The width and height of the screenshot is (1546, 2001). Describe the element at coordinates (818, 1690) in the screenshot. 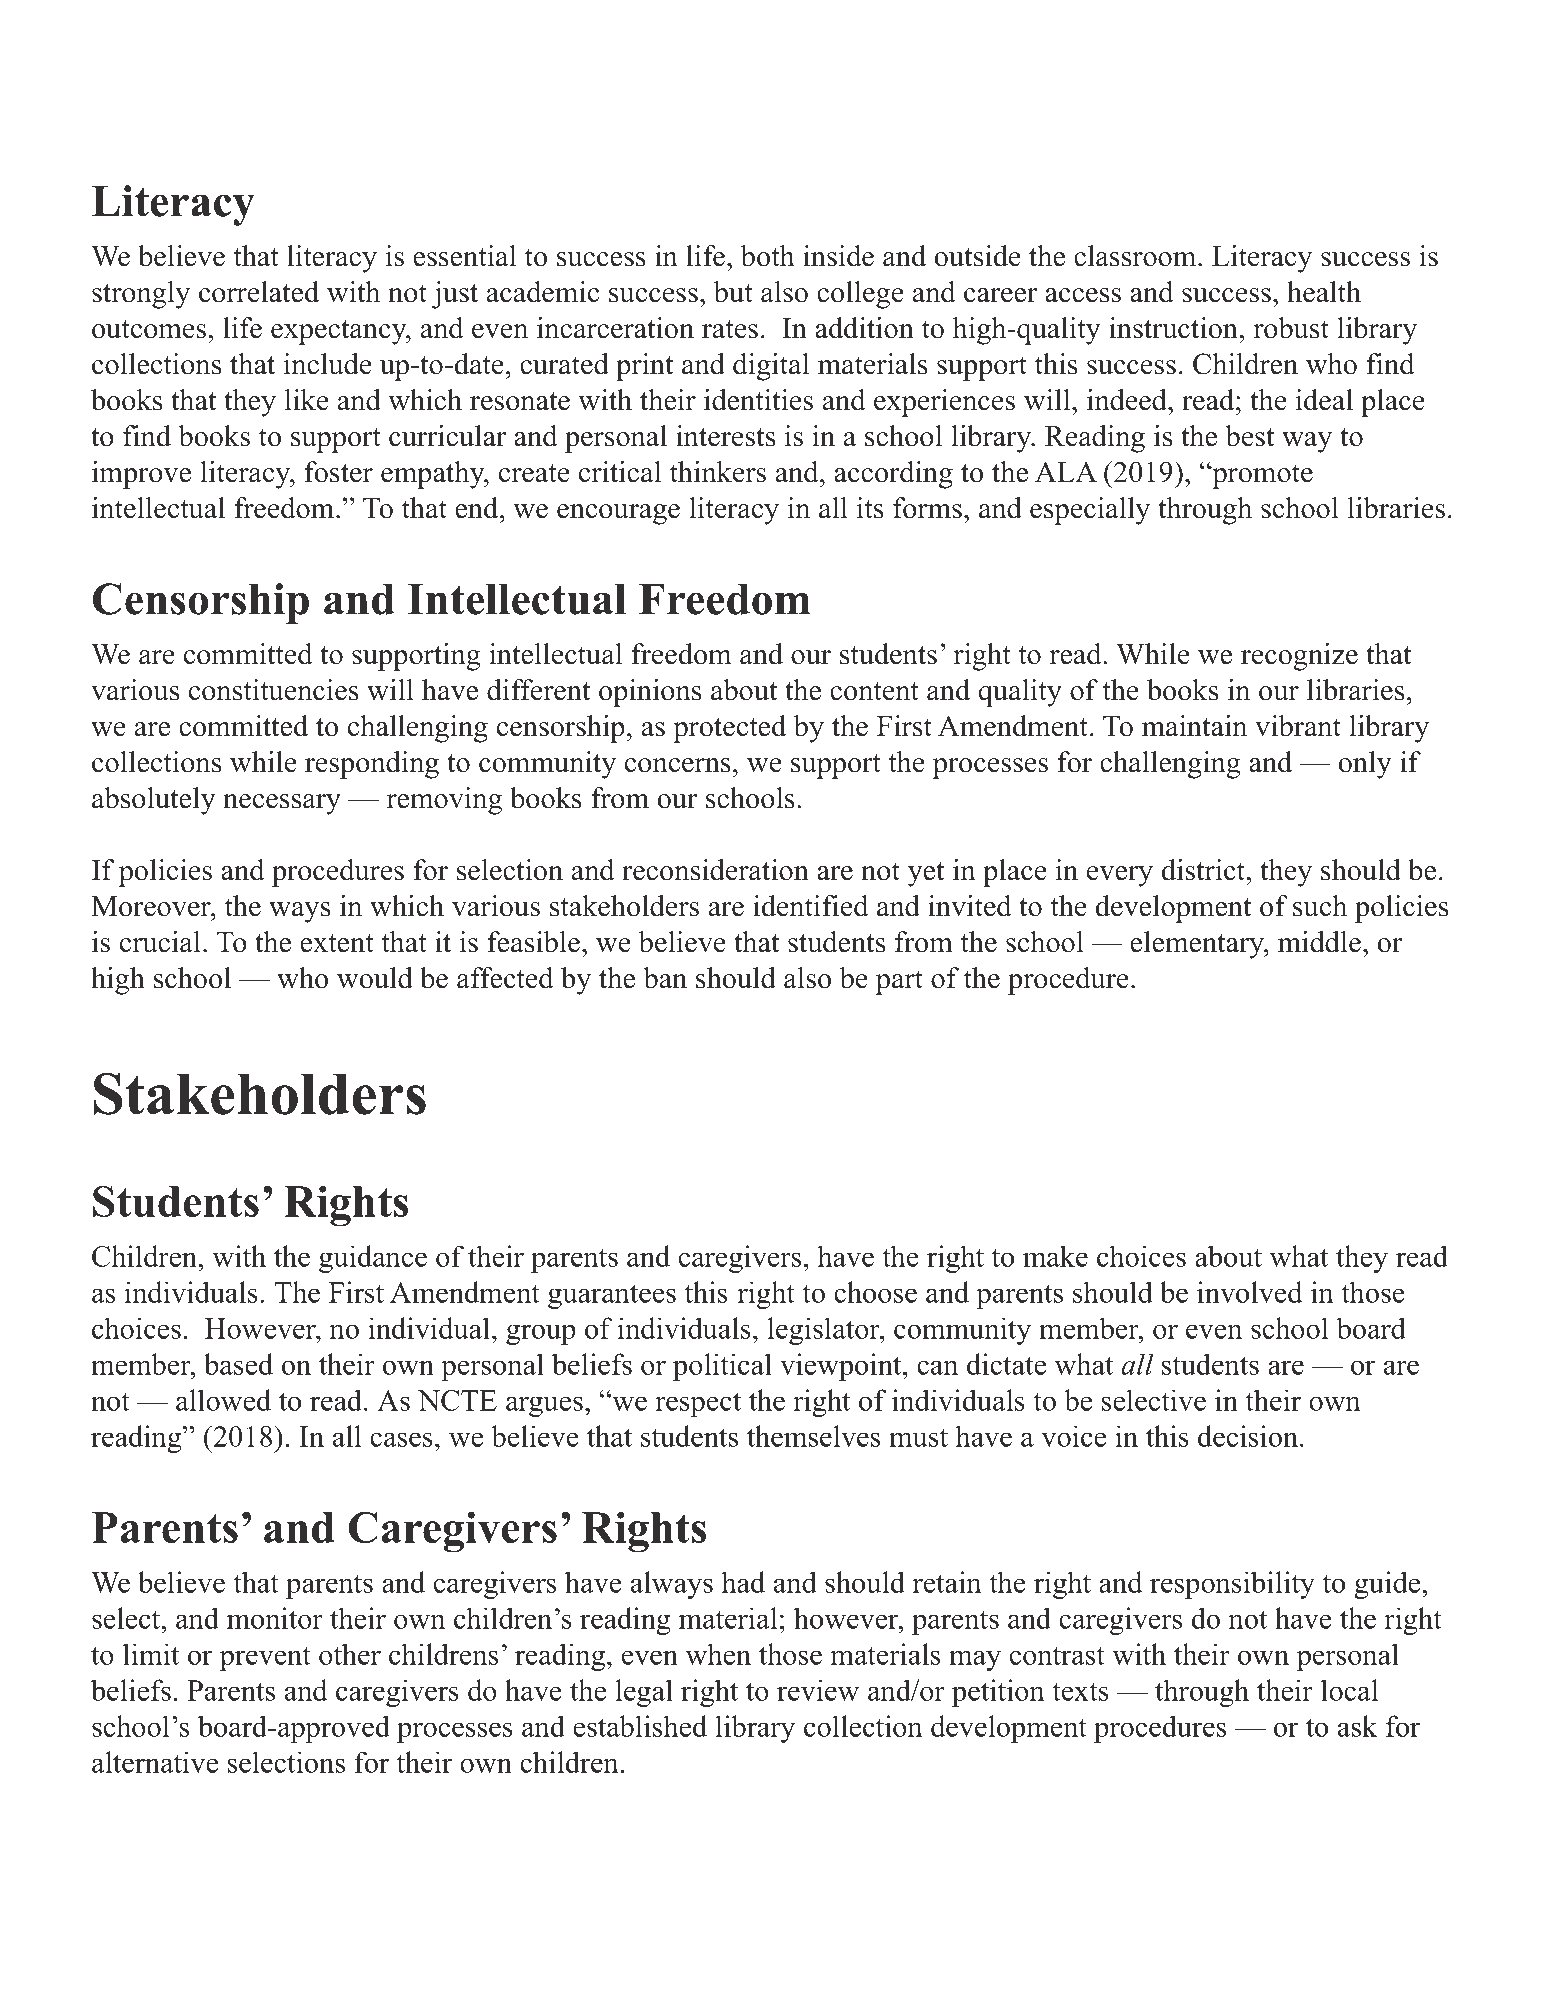

I see `review` at that location.
